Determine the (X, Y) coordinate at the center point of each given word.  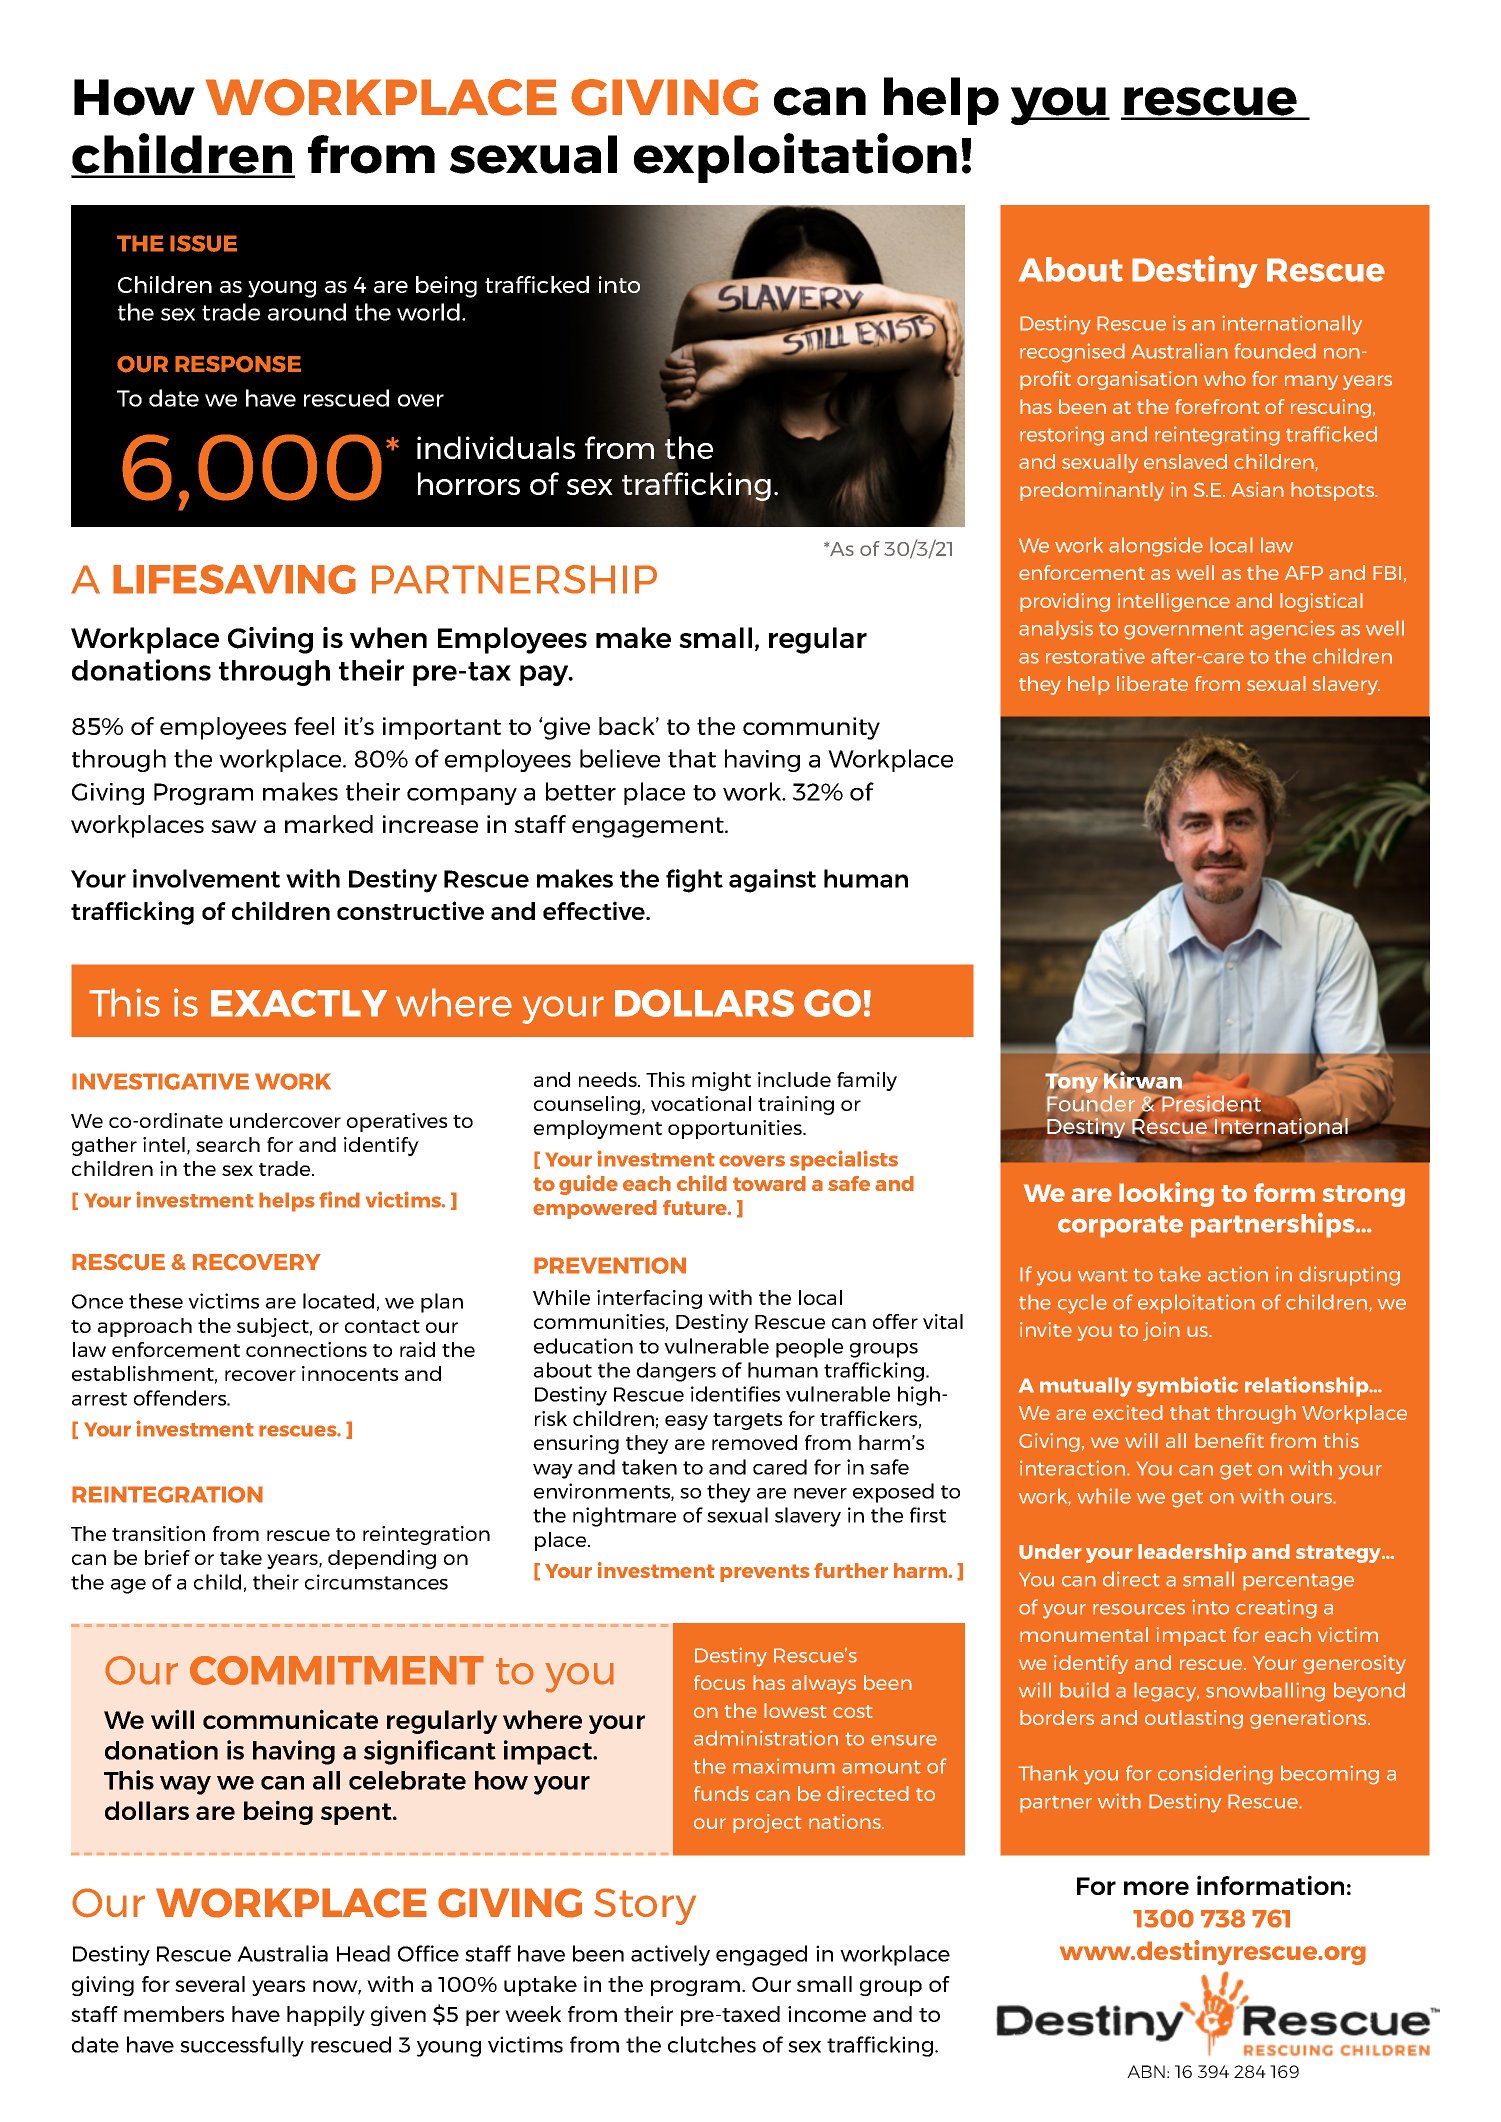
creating (1276, 1609)
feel (314, 726)
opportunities (736, 1129)
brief (167, 1557)
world (428, 312)
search (228, 1144)
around (307, 312)
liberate (1152, 683)
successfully (242, 2046)
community (811, 728)
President (1212, 1104)
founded (1275, 351)
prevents (765, 1573)
